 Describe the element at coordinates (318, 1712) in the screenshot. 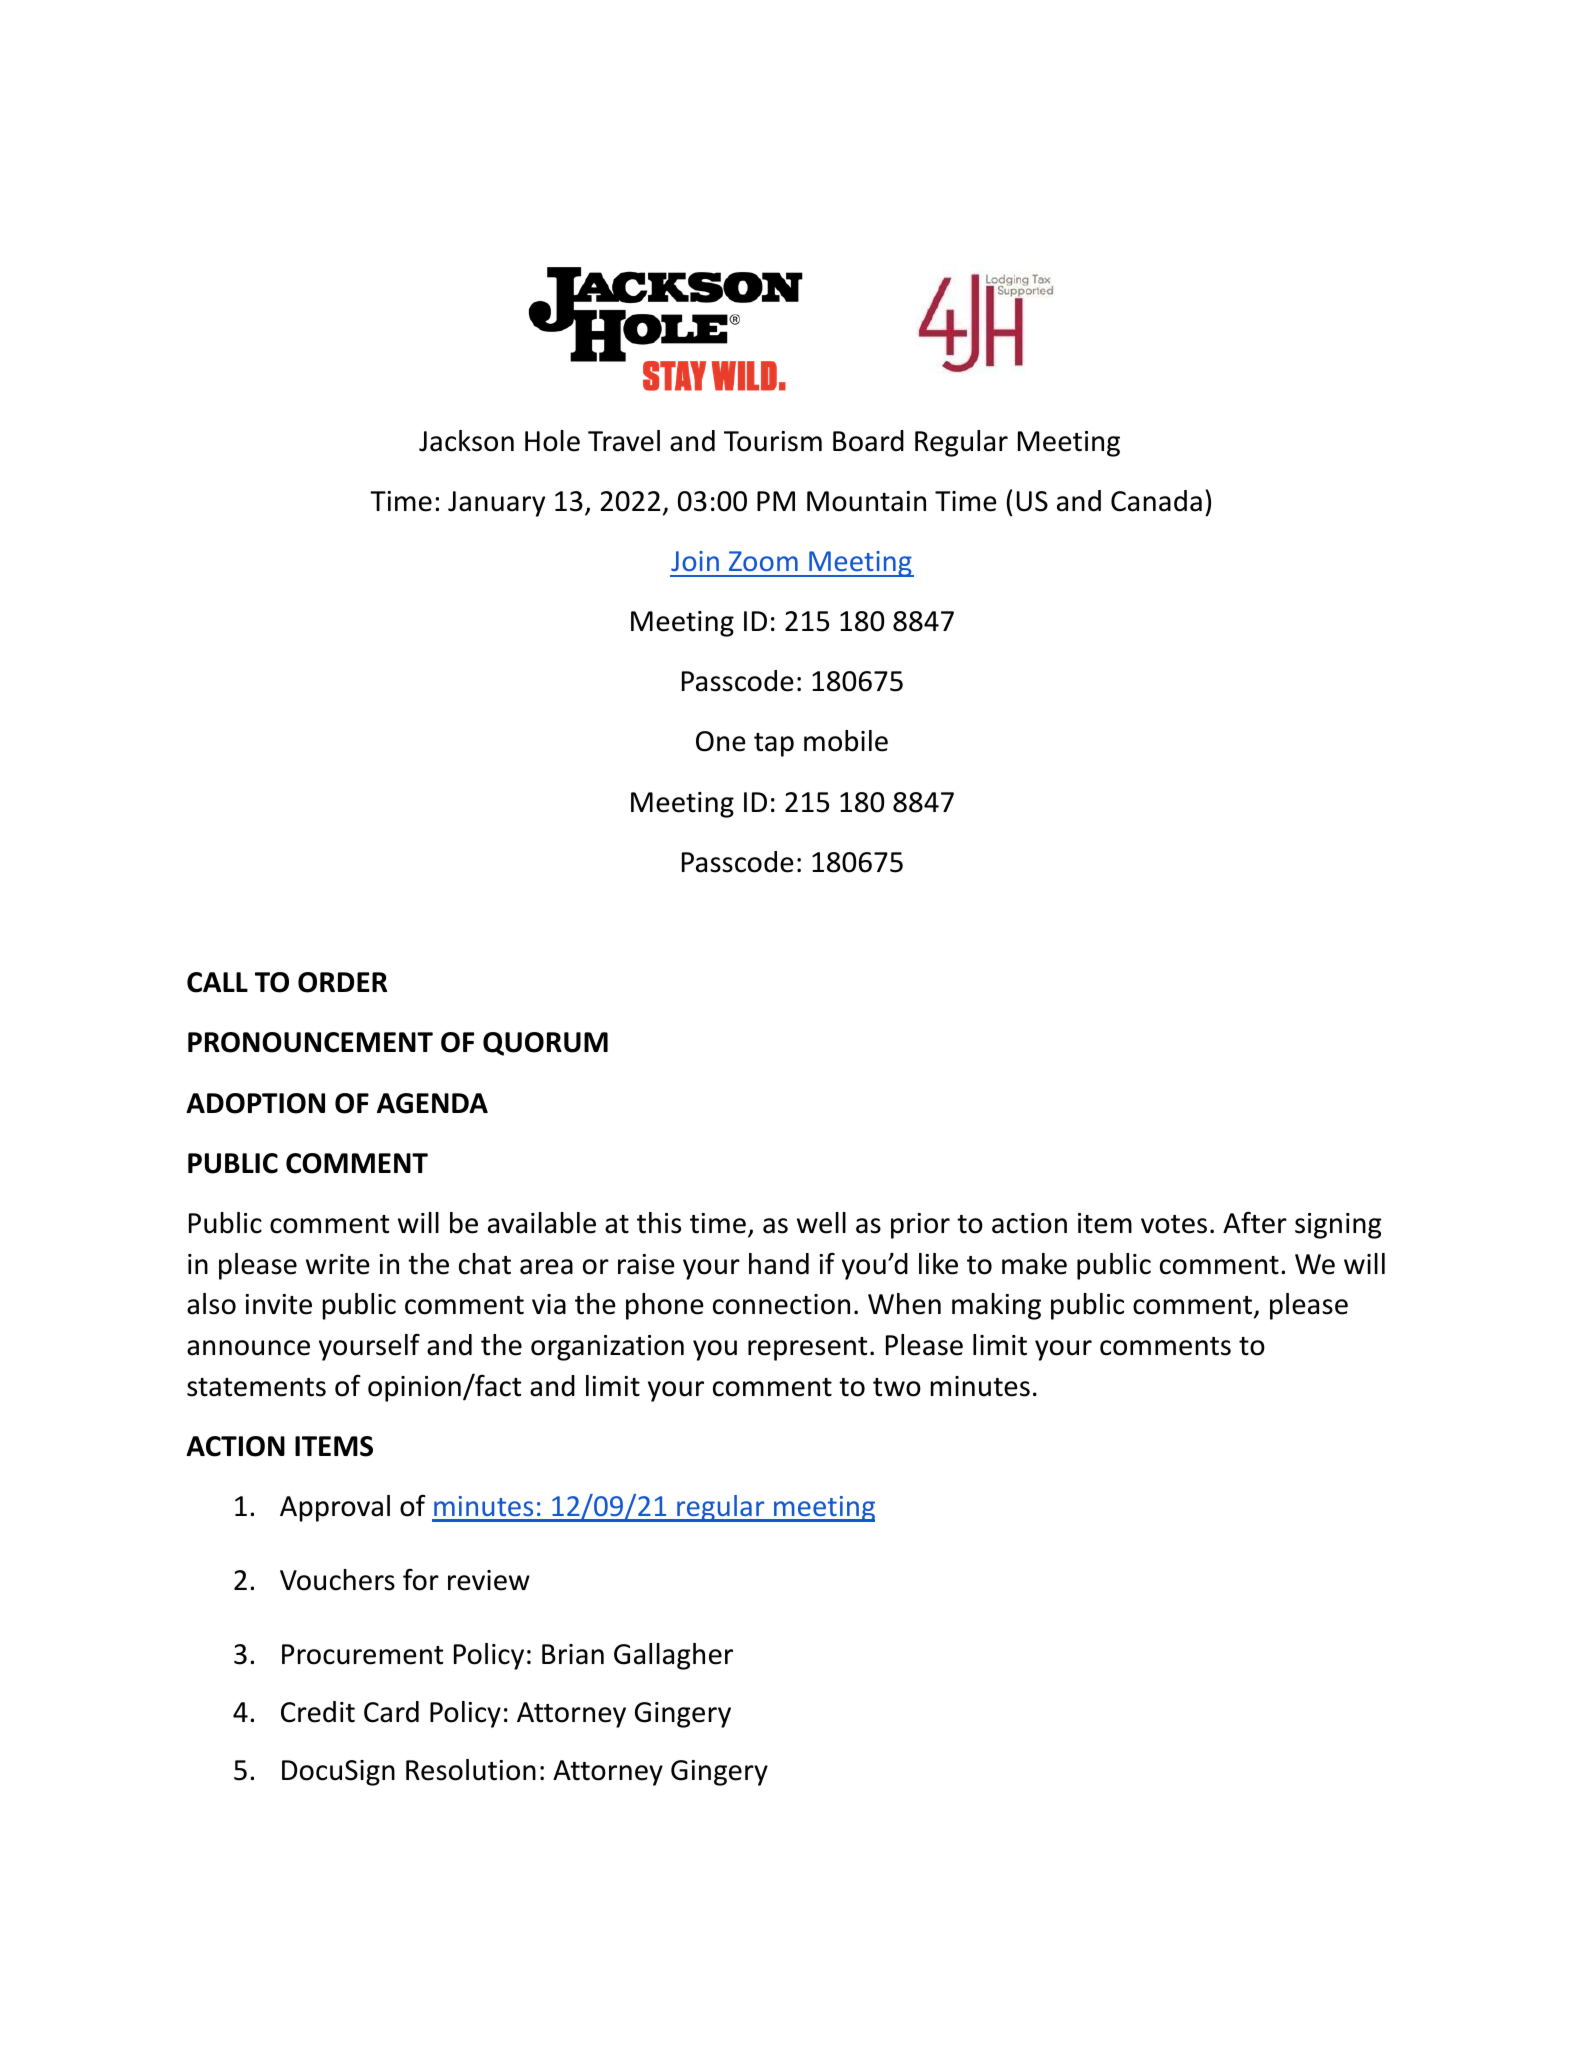

I see `Credit` at that location.
